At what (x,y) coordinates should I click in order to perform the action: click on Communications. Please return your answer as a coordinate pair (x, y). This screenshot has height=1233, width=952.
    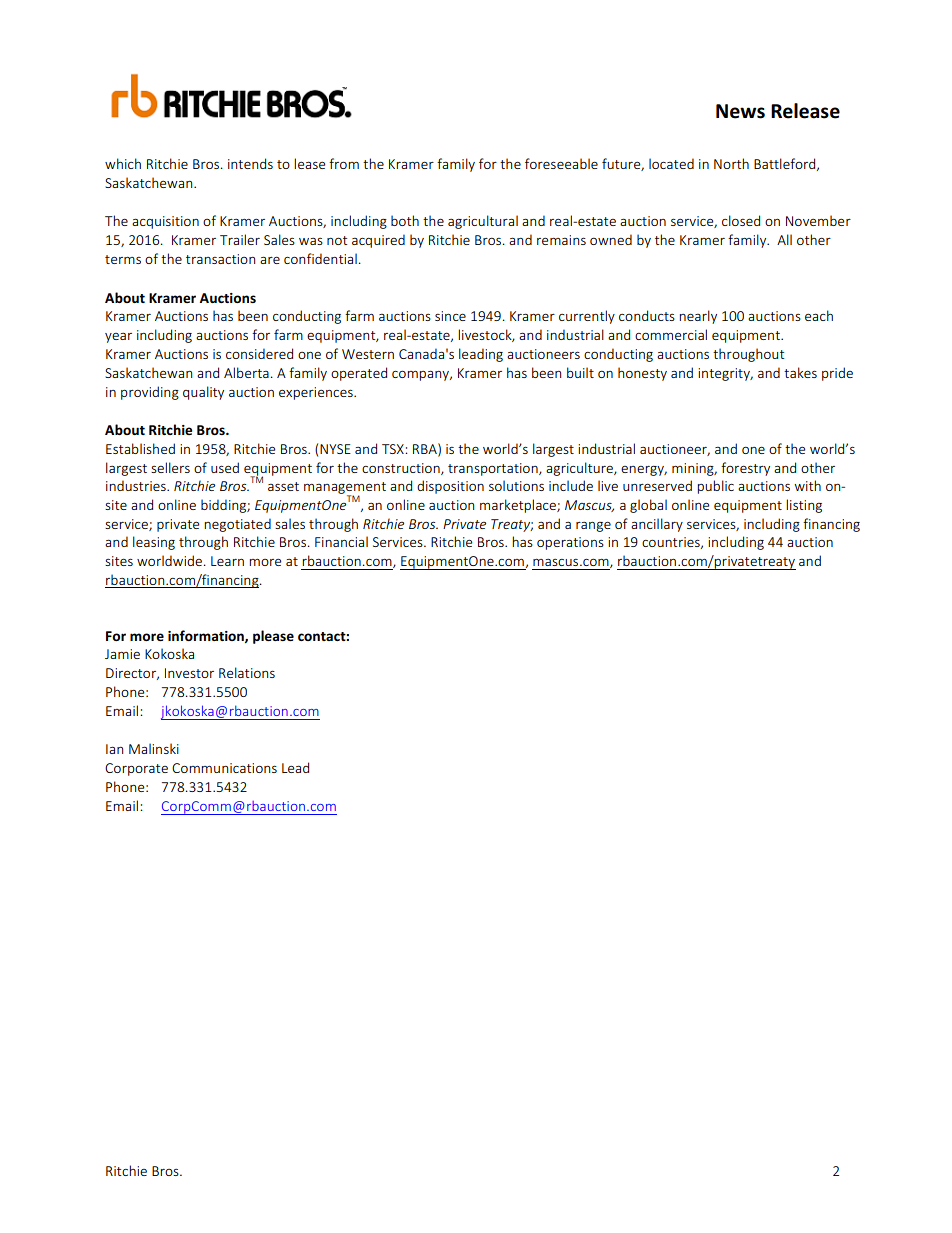
    Looking at the image, I should click on (224, 768).
